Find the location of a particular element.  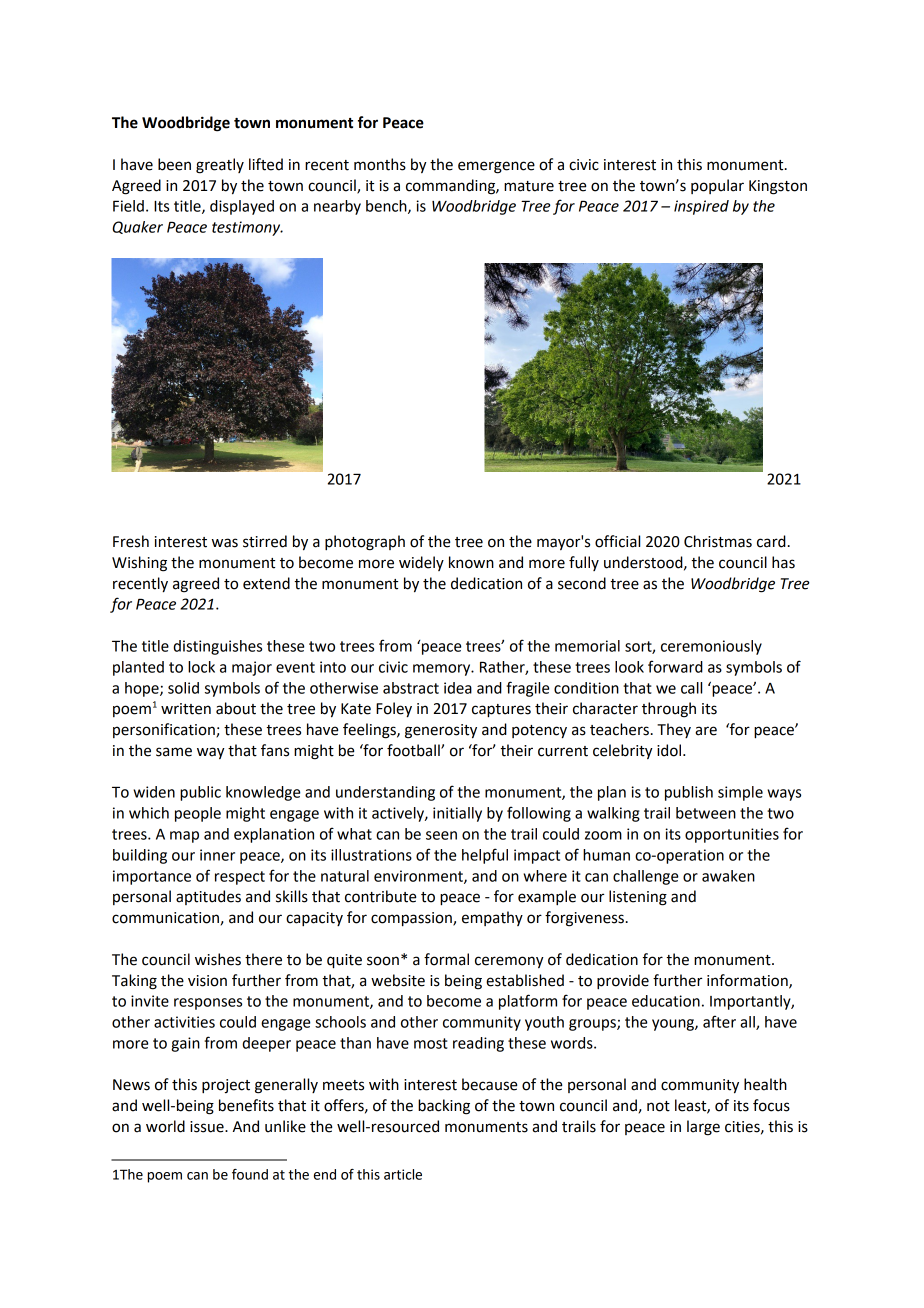

issue is located at coordinates (208, 1127).
